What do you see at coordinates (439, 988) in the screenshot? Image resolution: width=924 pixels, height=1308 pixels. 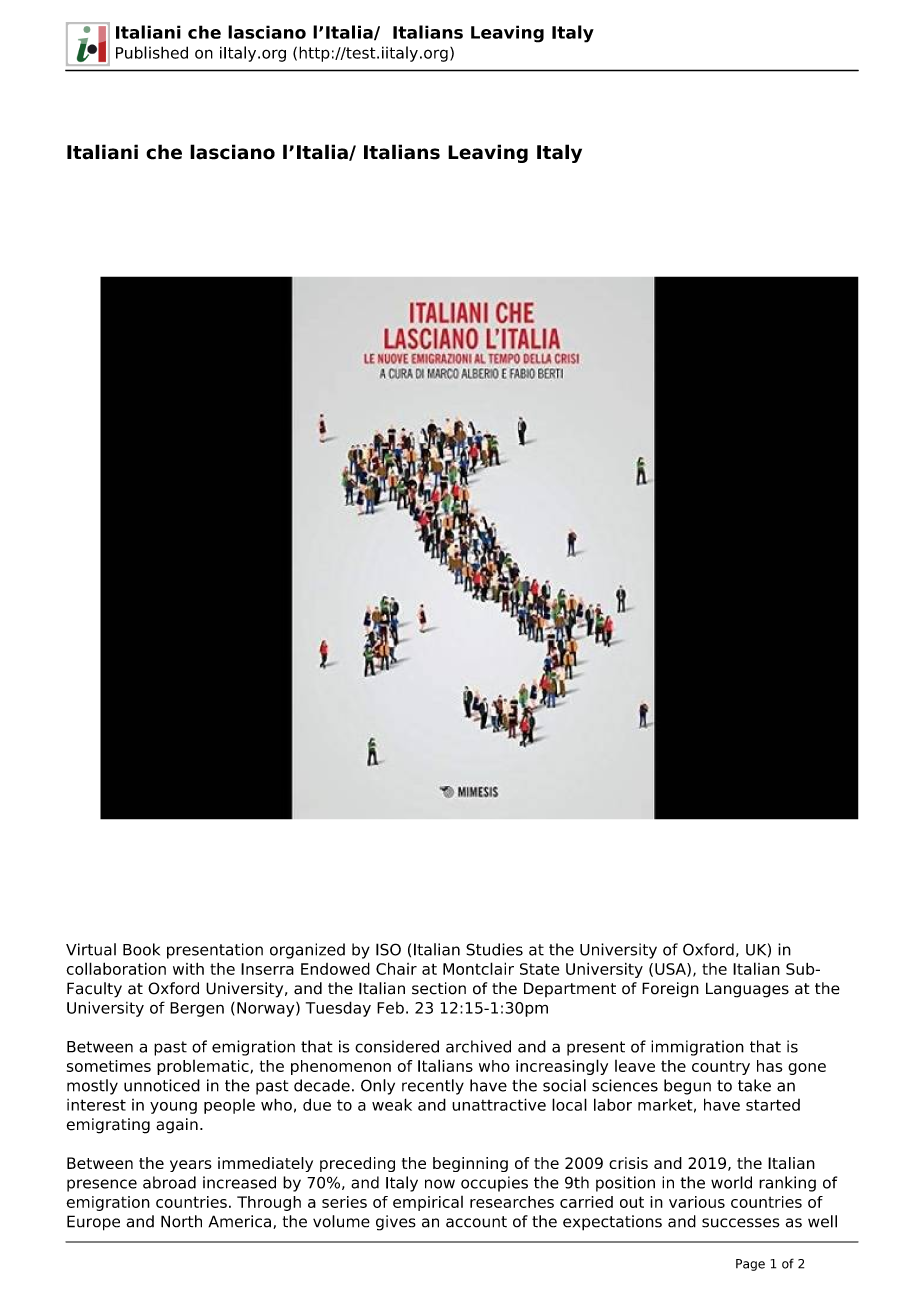 I see `section` at bounding box center [439, 988].
